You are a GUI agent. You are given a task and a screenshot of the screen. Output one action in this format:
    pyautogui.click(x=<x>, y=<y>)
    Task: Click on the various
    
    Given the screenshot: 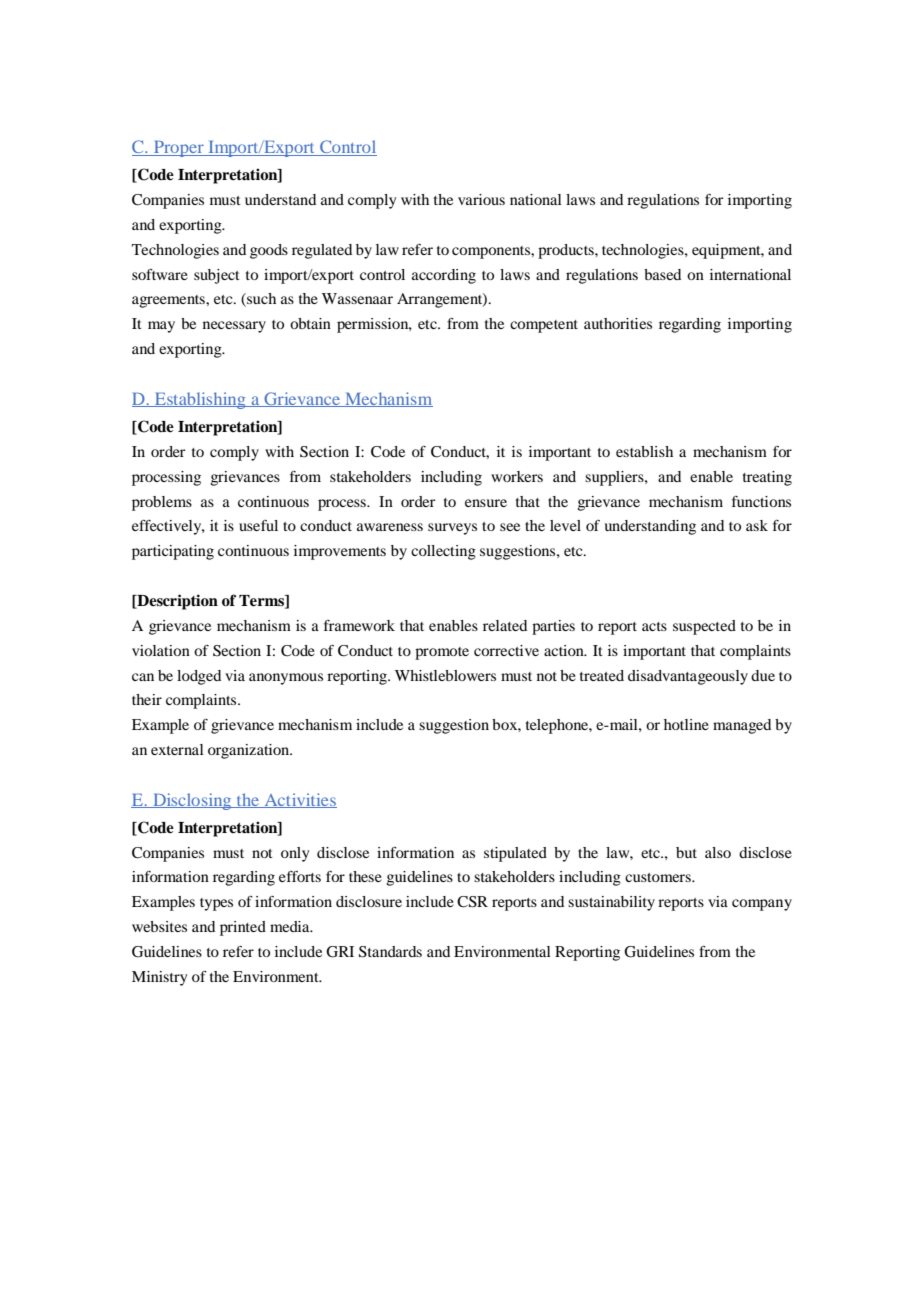 What is the action you would take?
    pyautogui.click(x=481, y=199)
